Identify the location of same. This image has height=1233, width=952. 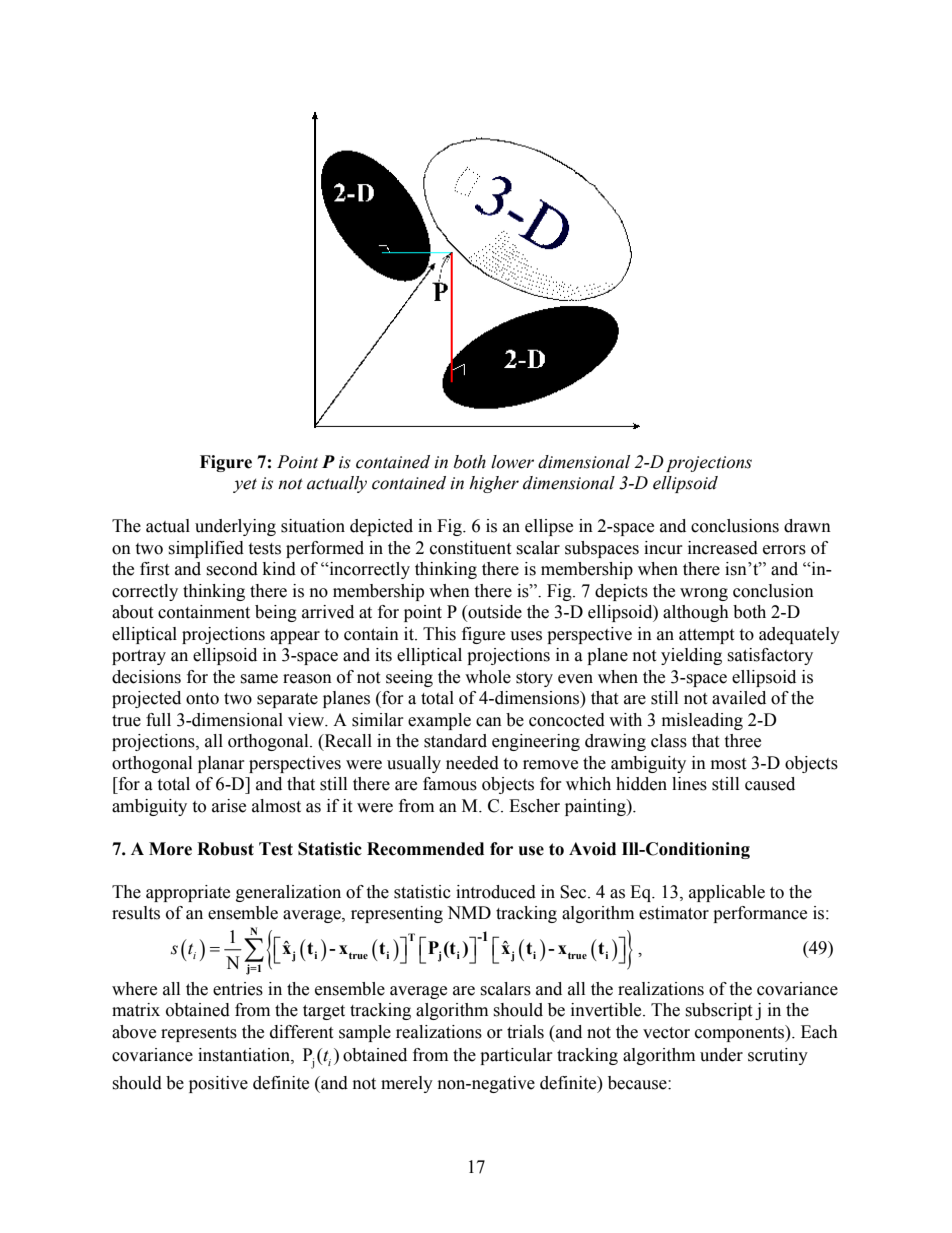
(259, 679).
